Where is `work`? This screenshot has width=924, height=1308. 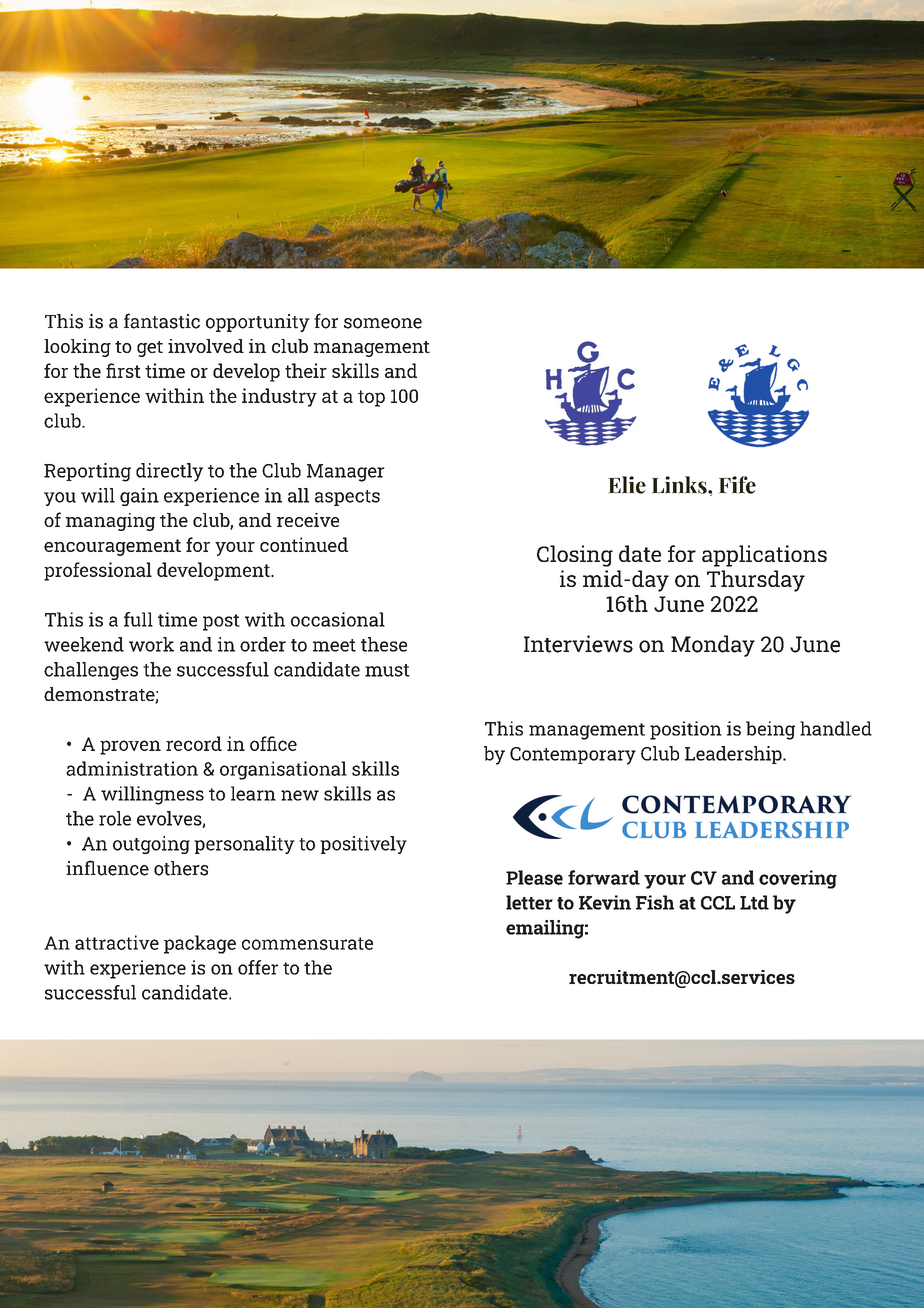
work is located at coordinates (151, 644).
